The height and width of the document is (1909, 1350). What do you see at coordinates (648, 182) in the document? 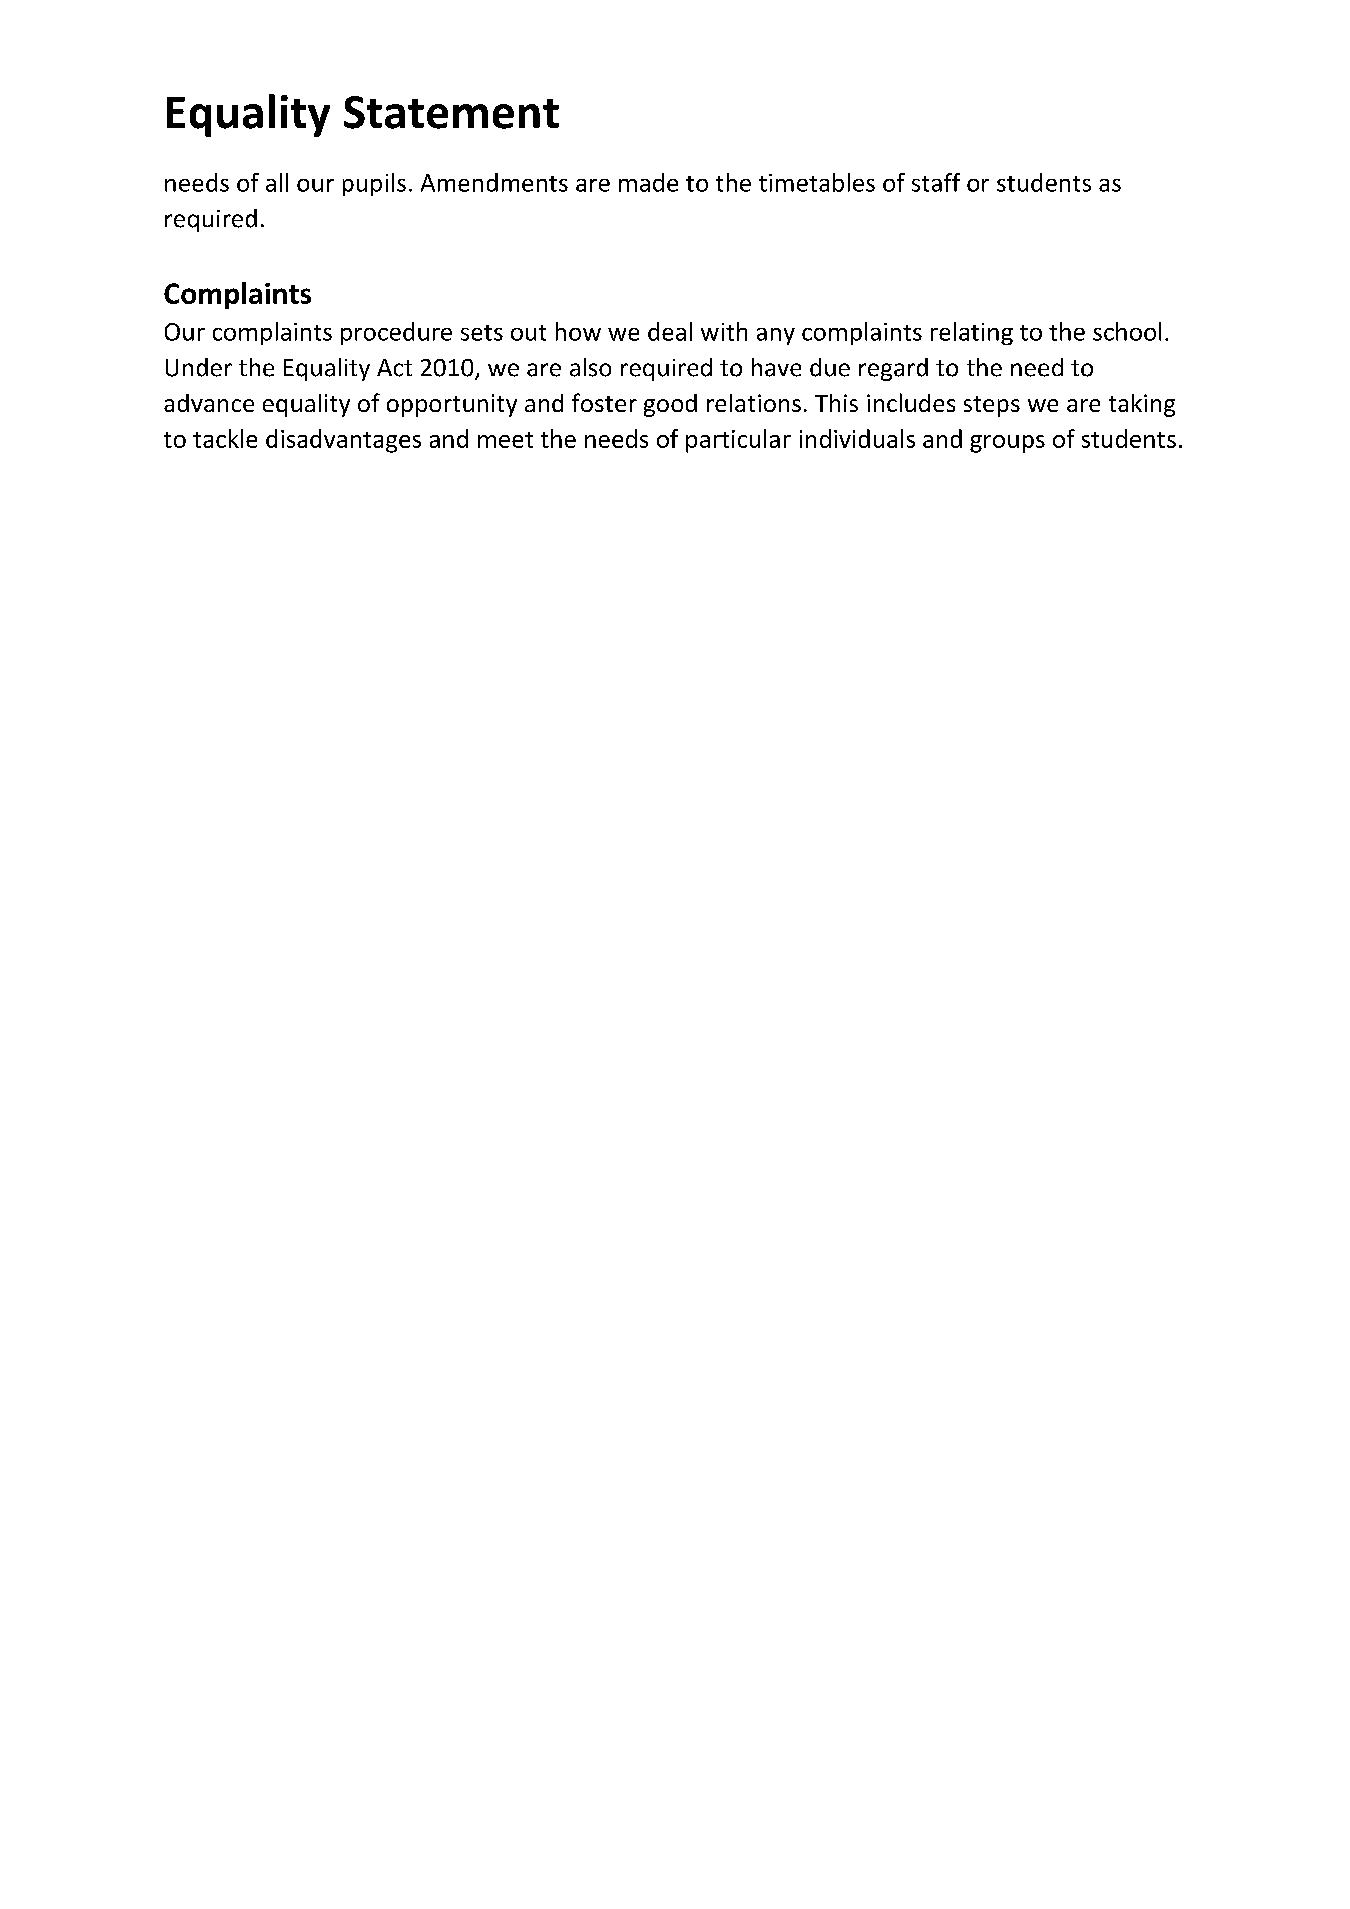
I see `made` at bounding box center [648, 182].
